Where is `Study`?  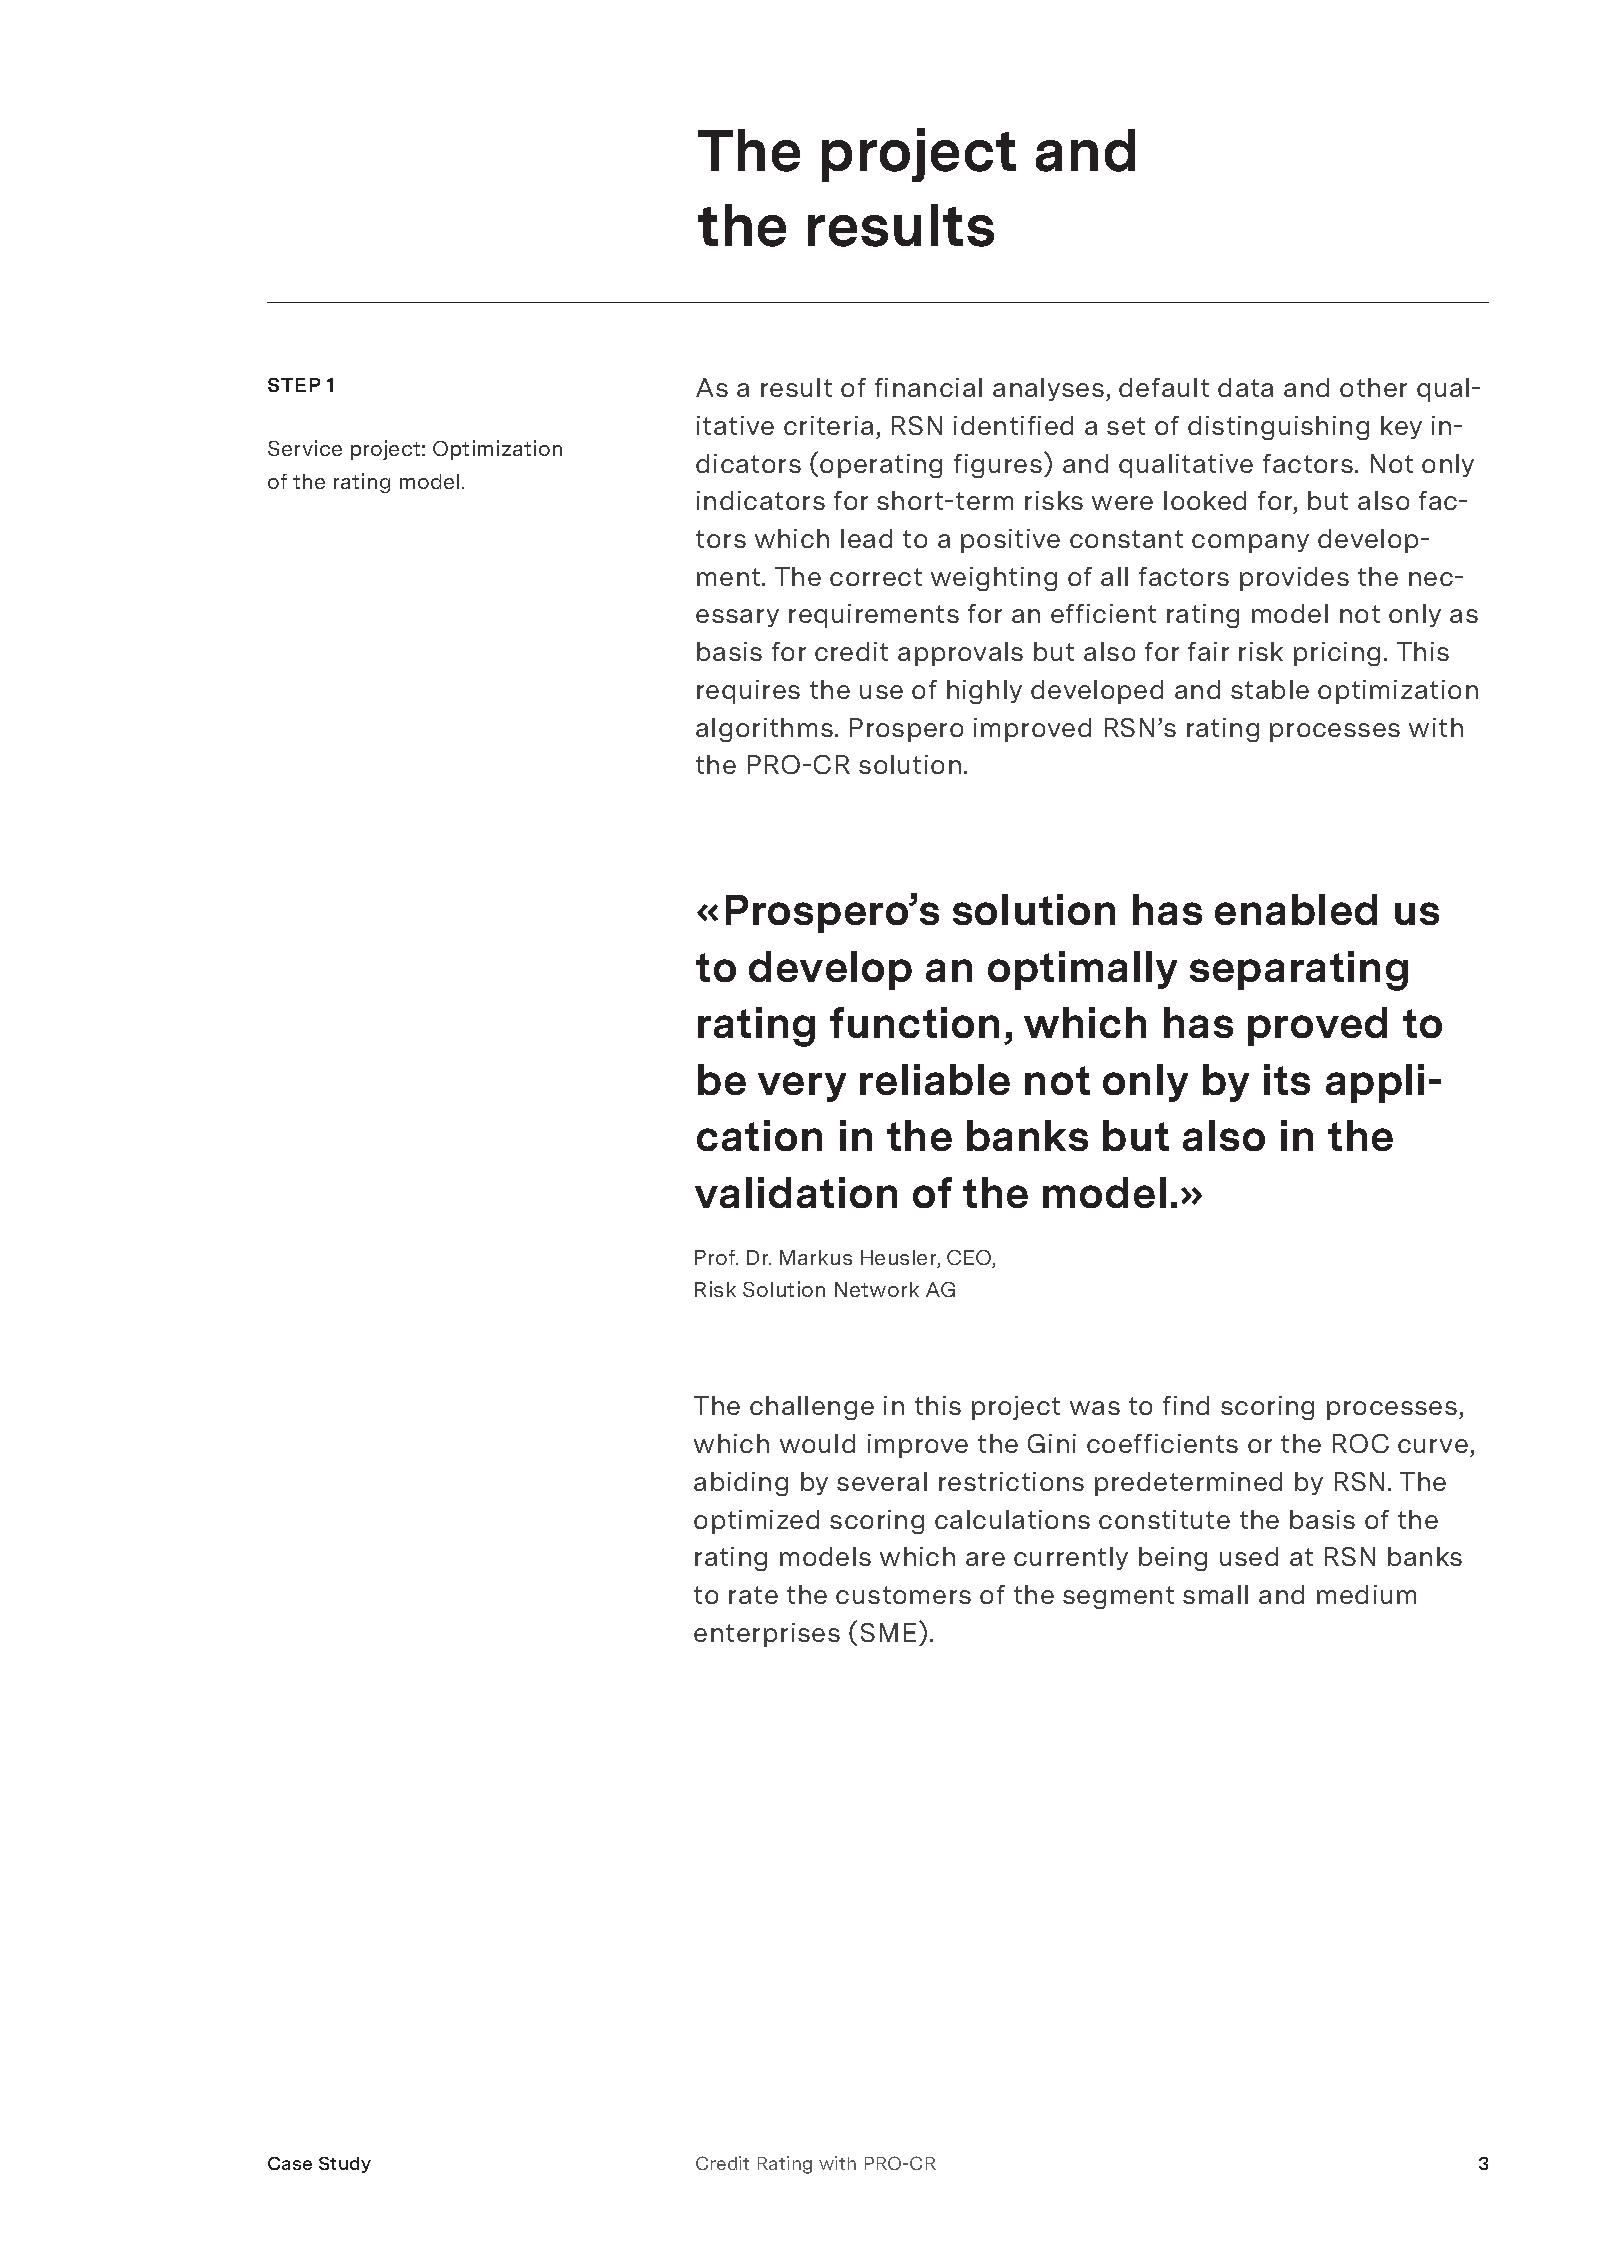 Study is located at coordinates (345, 2165).
